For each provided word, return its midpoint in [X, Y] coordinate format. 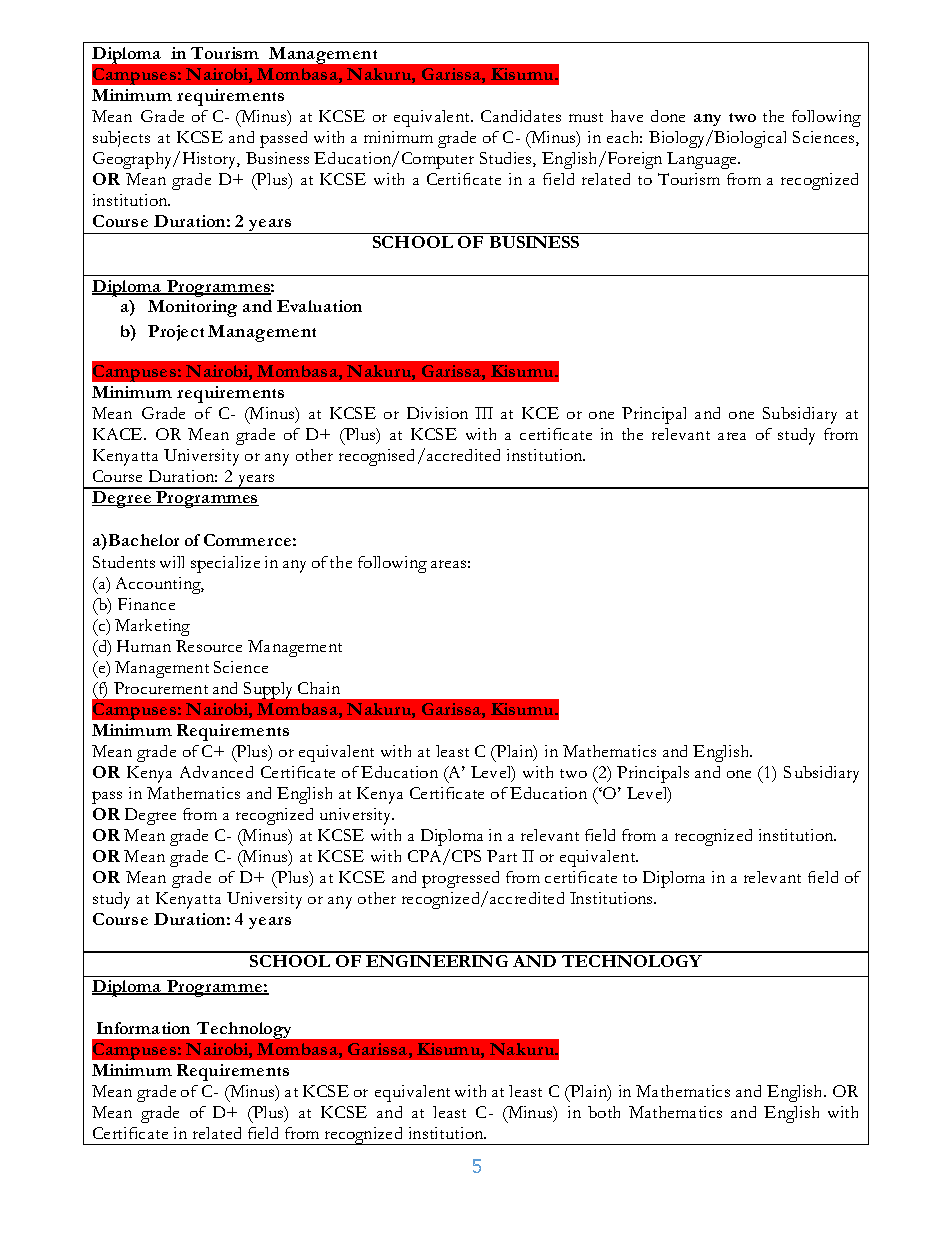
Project [176, 333]
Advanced [216, 772]
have [627, 116]
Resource [209, 646]
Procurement [161, 688]
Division [437, 413]
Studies [507, 159]
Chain [319, 688]
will [172, 562]
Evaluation [319, 306]
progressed [460, 879]
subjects [121, 139]
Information [143, 1028]
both [604, 1112]
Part [502, 856]
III [484, 413]
